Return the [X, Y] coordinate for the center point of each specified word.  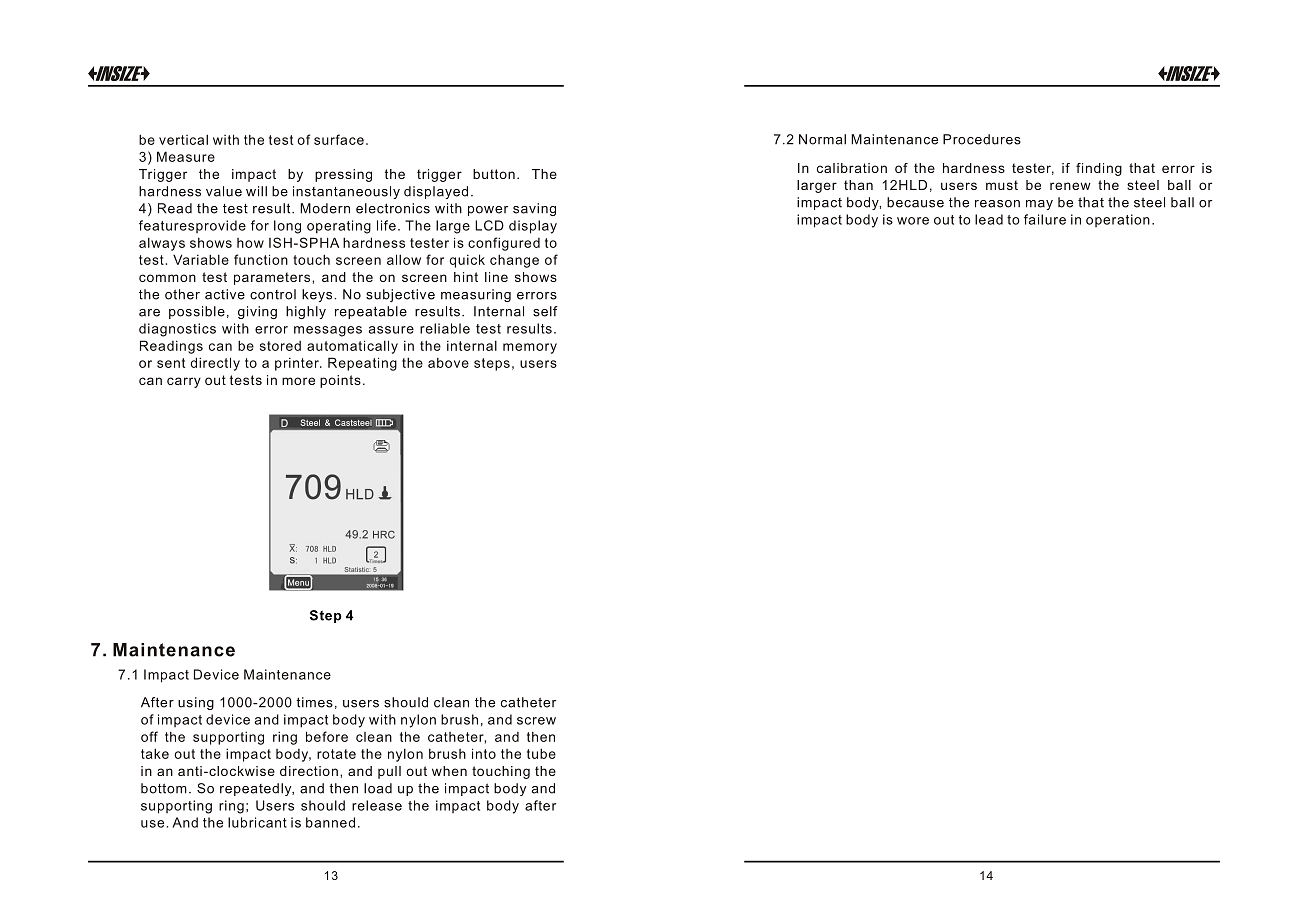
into [484, 753]
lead [989, 219]
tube [541, 753]
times [314, 702]
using [196, 703]
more [298, 381]
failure [1045, 219]
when [449, 771]
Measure [186, 156]
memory [530, 348]
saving [534, 209]
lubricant [257, 822]
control [273, 294]
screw [536, 721]
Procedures [982, 139]
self [545, 311]
